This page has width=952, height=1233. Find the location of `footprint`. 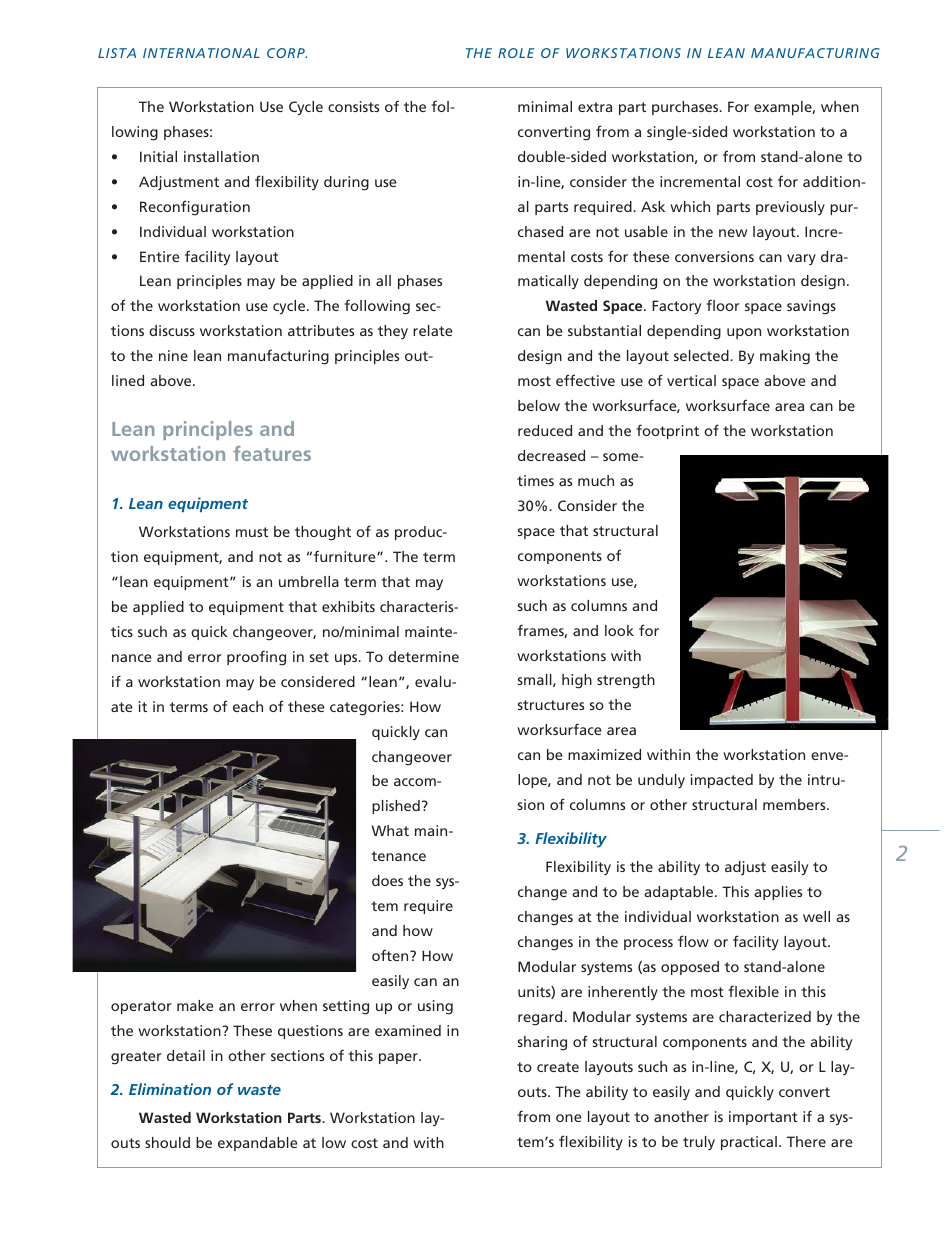

footprint is located at coordinates (667, 431).
